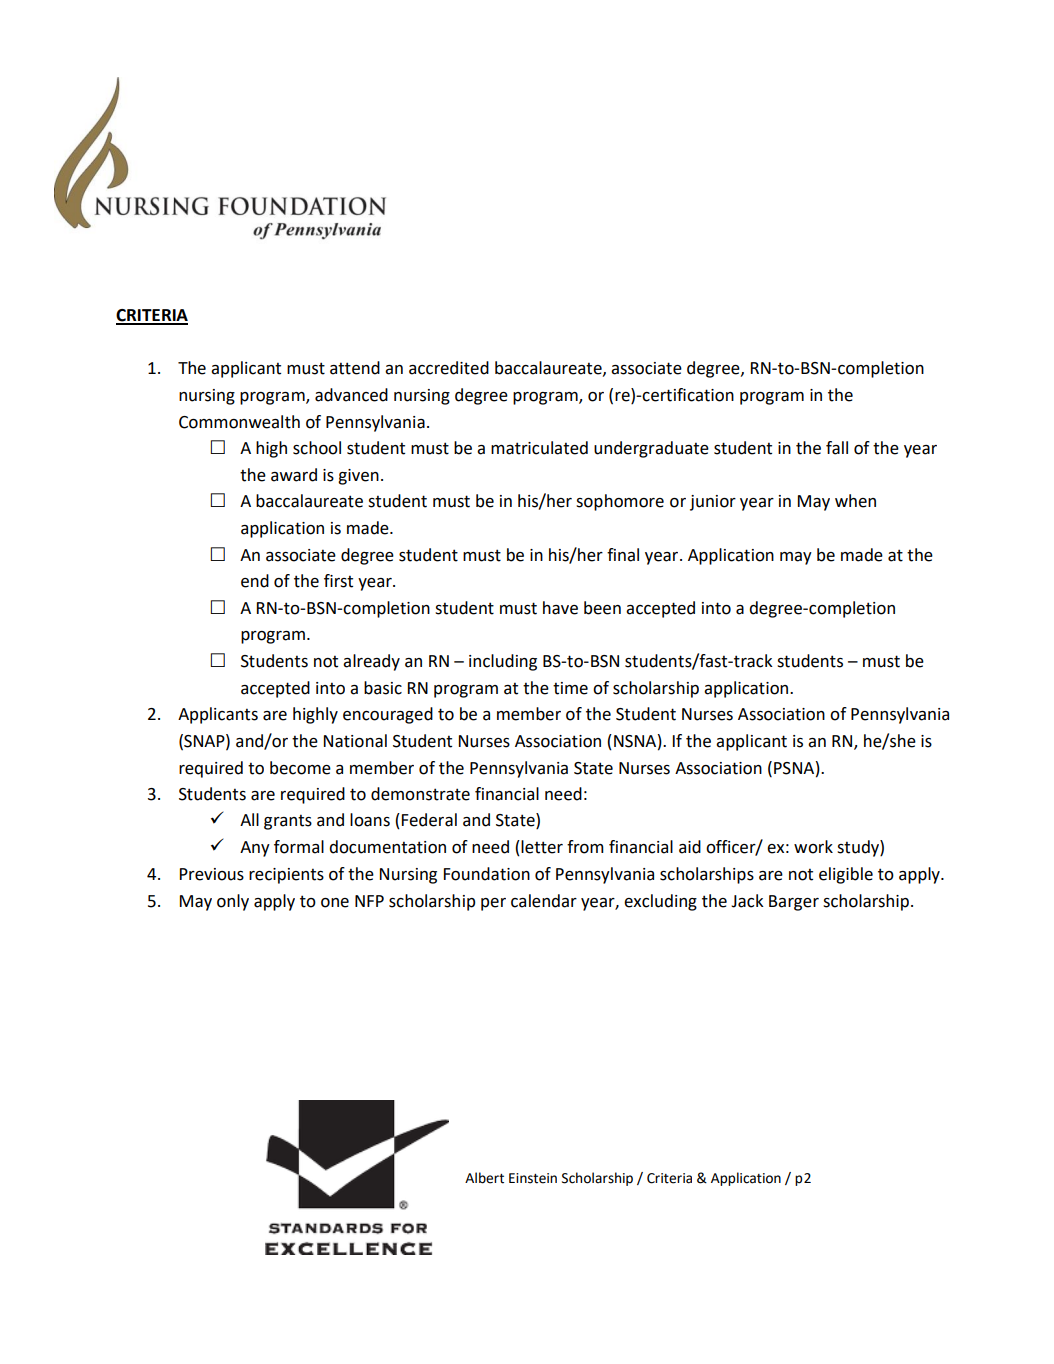  Describe the element at coordinates (351, 395) in the image. I see `advanced` at that location.
